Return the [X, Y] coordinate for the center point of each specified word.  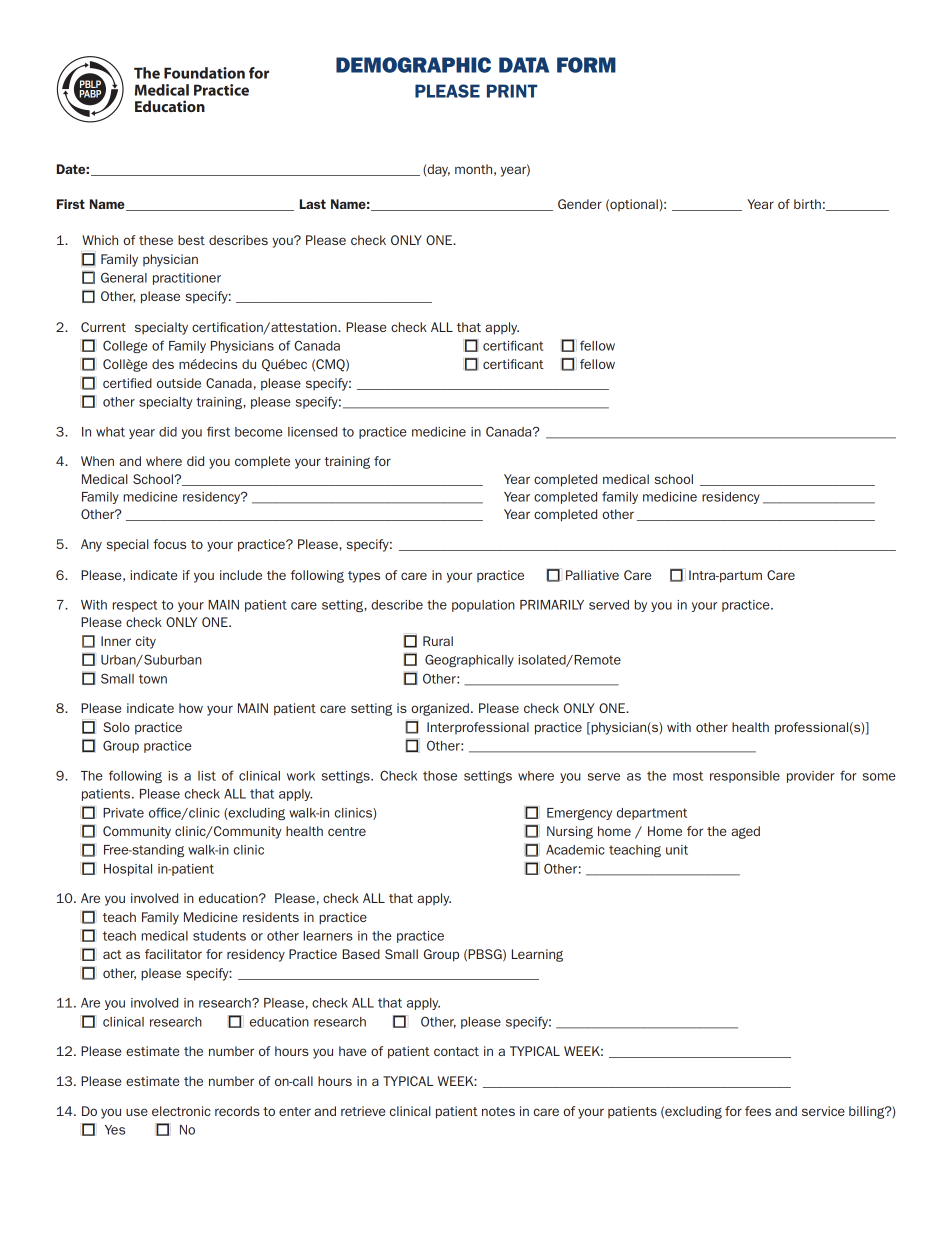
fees [758, 1111]
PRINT [512, 91]
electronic [181, 1111]
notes [498, 1111]
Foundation [204, 73]
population [483, 606]
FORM [586, 65]
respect [135, 606]
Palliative [592, 575]
